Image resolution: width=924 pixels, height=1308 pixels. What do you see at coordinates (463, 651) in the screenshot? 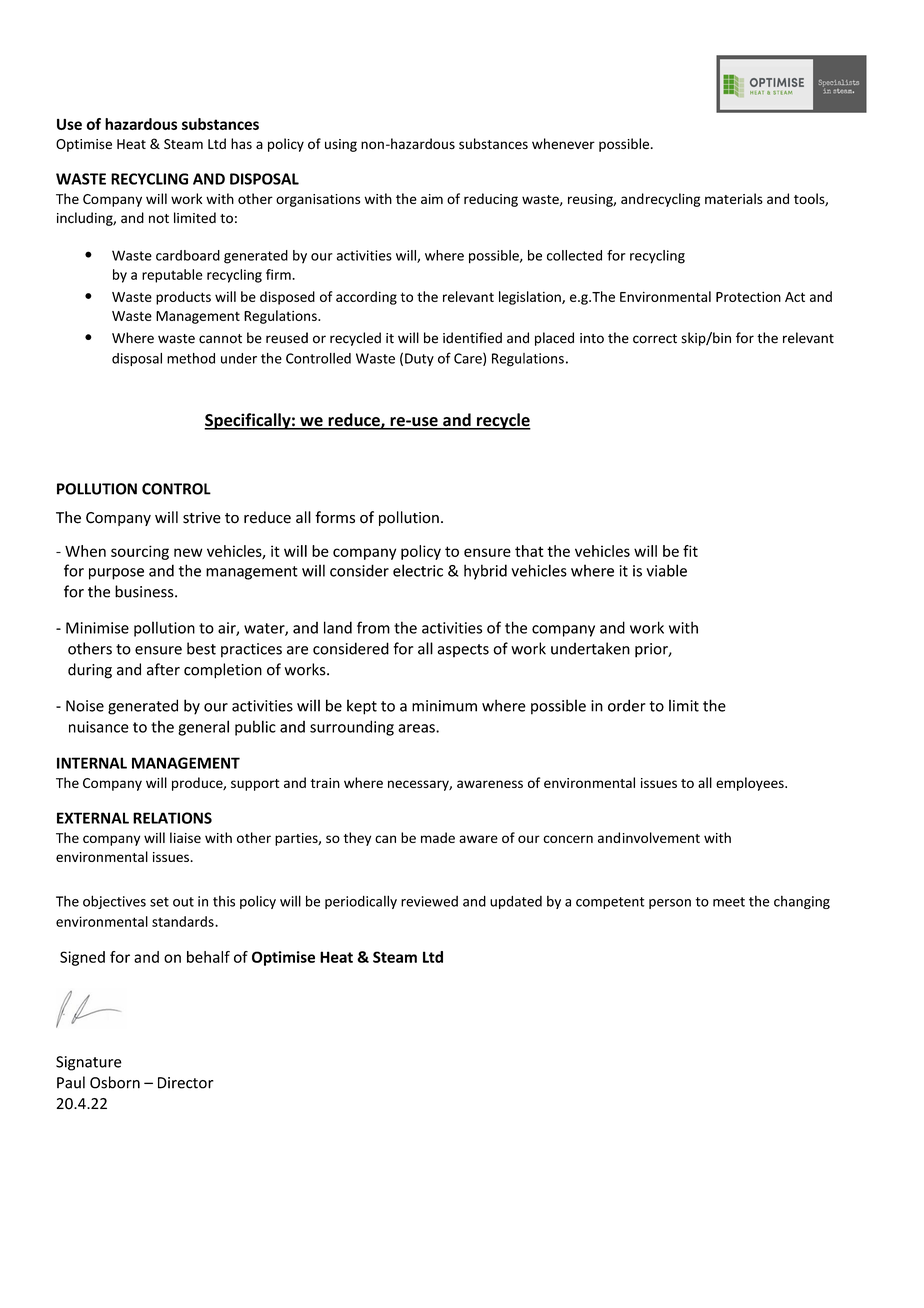
I see `aspects` at bounding box center [463, 651].
